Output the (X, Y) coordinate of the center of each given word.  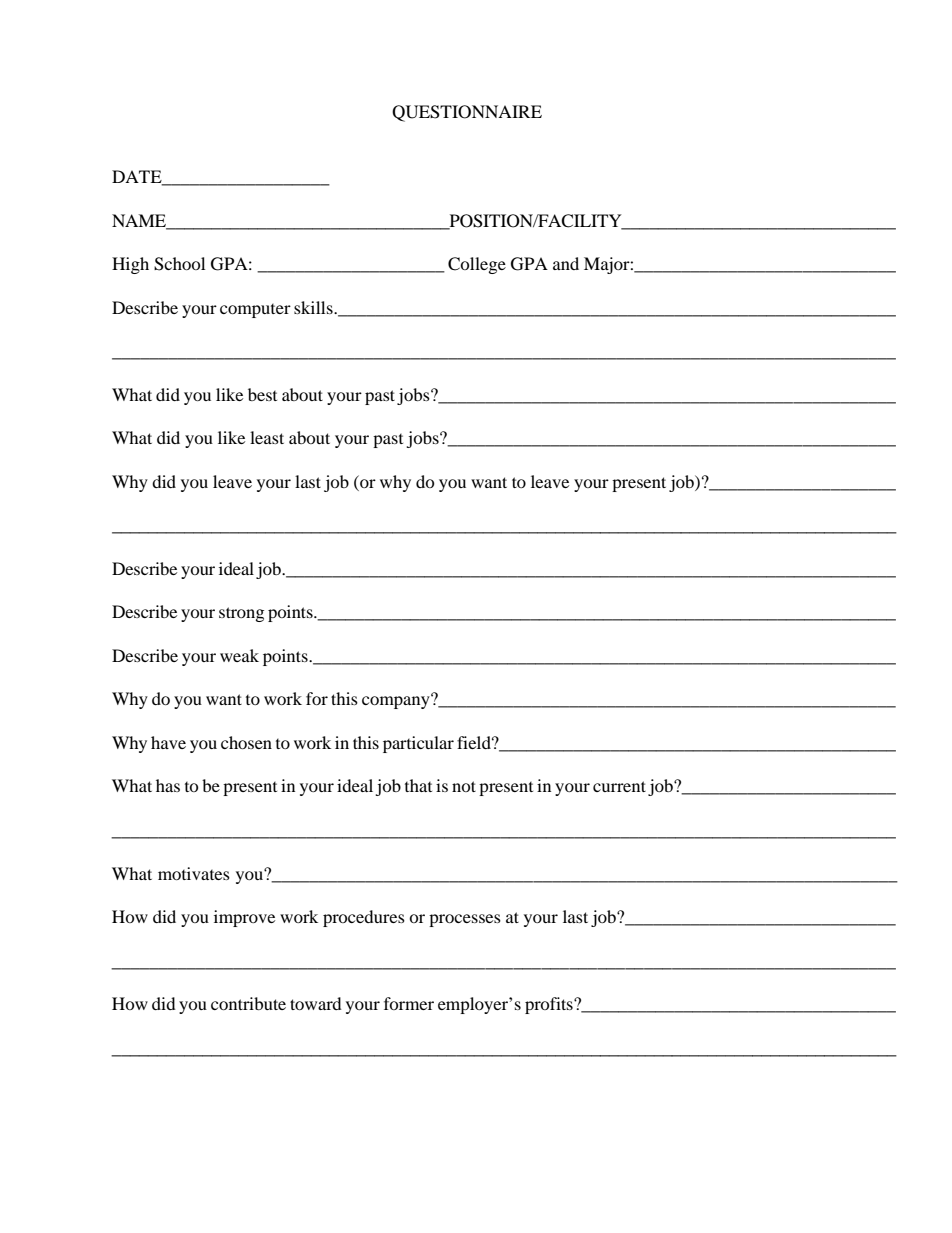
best (262, 394)
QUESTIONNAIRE (467, 113)
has (168, 785)
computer (255, 311)
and (566, 263)
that (418, 785)
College (477, 265)
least (267, 437)
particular (418, 744)
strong (241, 614)
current (621, 788)
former (409, 1003)
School (179, 264)
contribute (248, 1003)
